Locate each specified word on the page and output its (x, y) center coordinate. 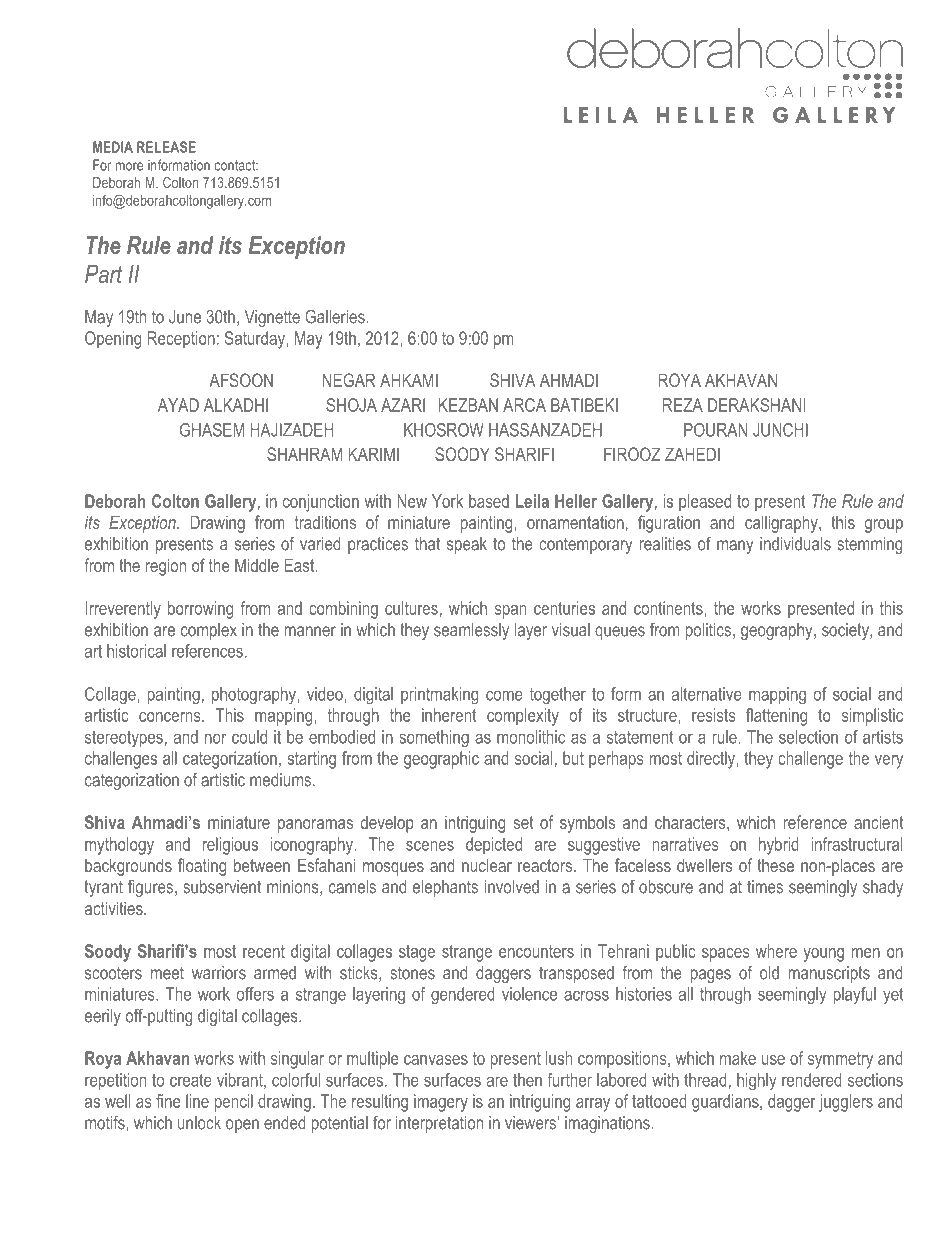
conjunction (321, 503)
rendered (812, 1080)
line (197, 1101)
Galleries (336, 316)
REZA (683, 405)
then (527, 1080)
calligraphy (782, 524)
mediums (280, 780)
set (523, 822)
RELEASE (166, 147)
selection (808, 737)
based (489, 501)
